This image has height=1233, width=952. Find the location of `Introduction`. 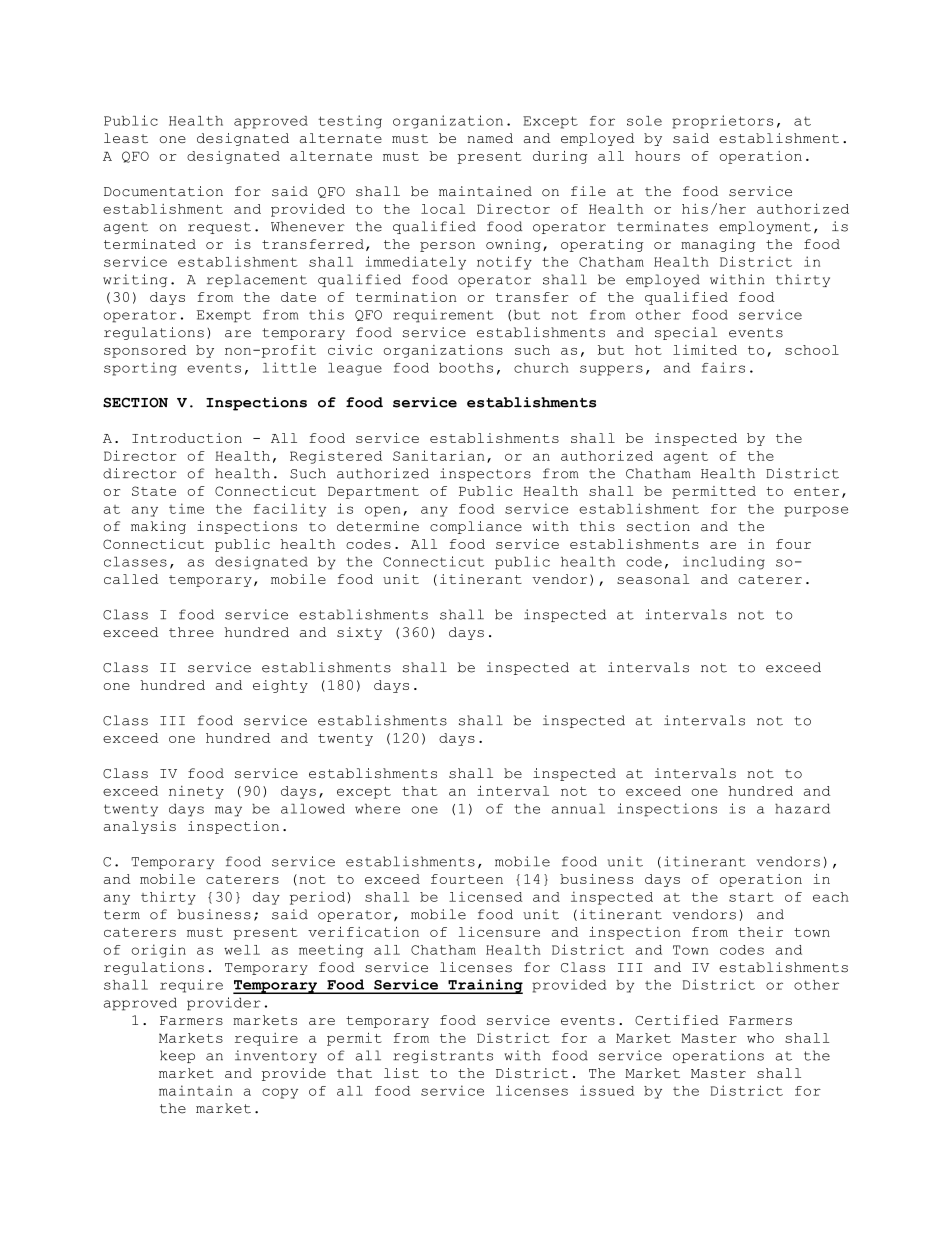

Introduction is located at coordinates (187, 438).
